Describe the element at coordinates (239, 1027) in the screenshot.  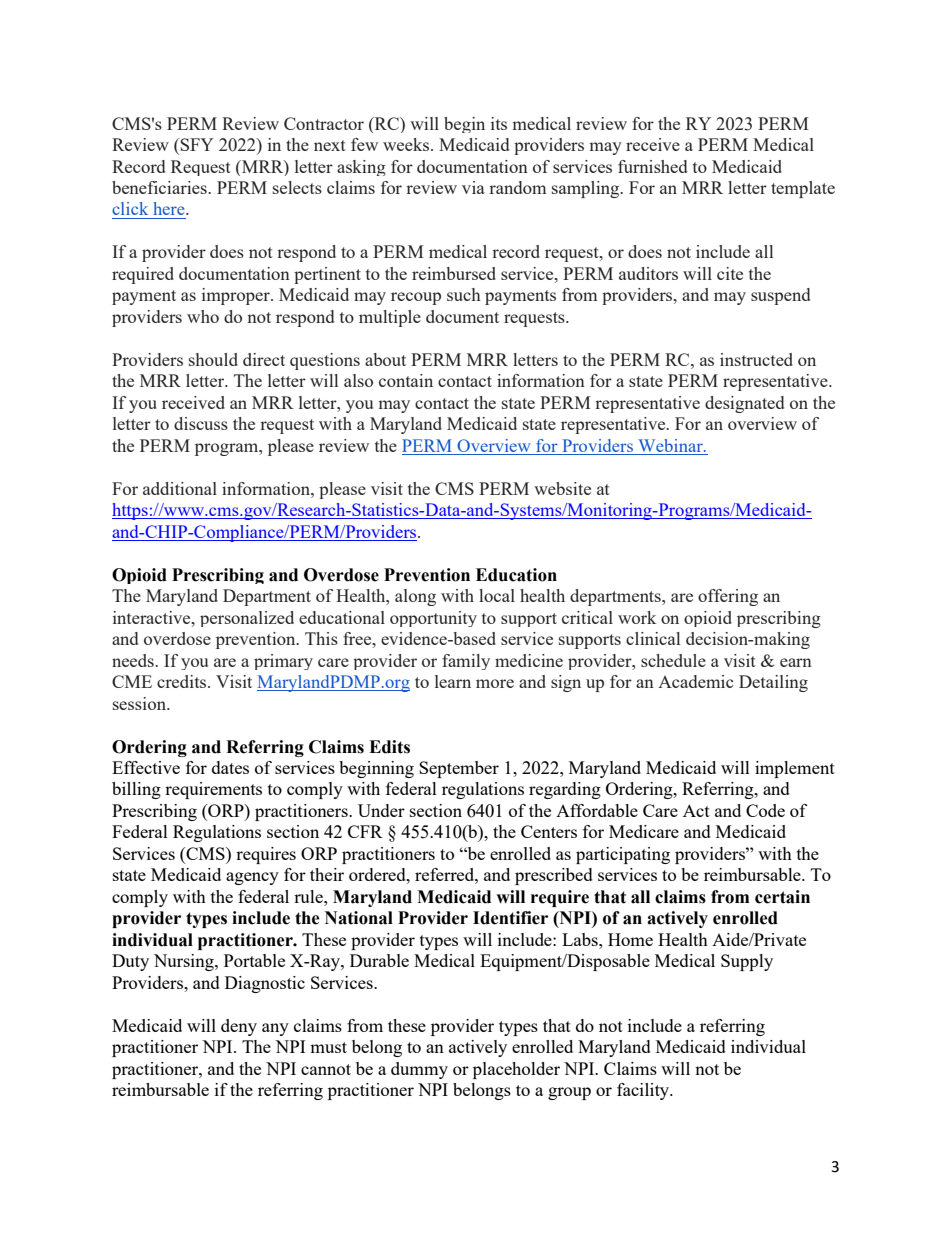
I see `deny` at that location.
